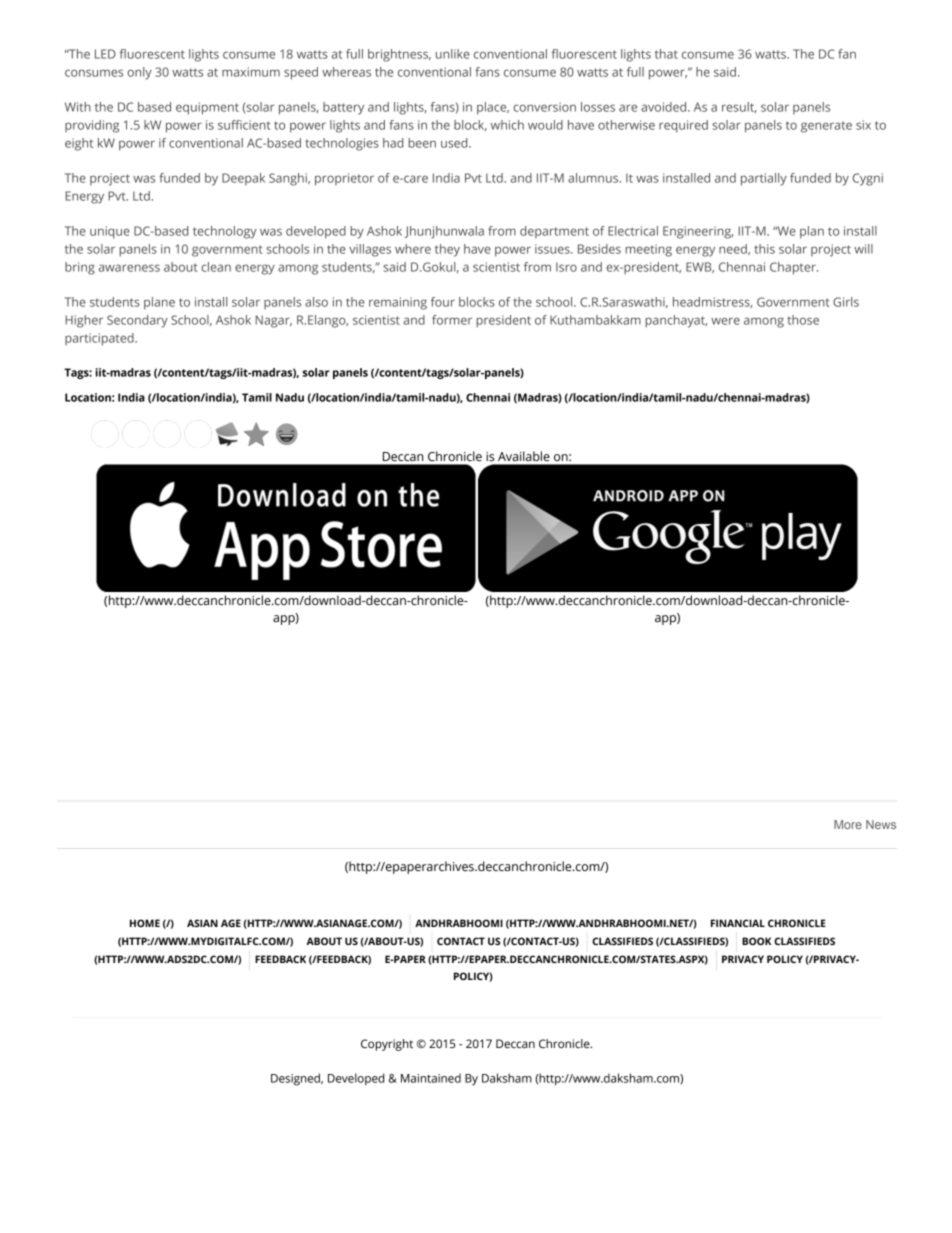 The width and height of the page is (952, 1233). Describe the element at coordinates (453, 54) in the page. I see `unlike` at that location.
